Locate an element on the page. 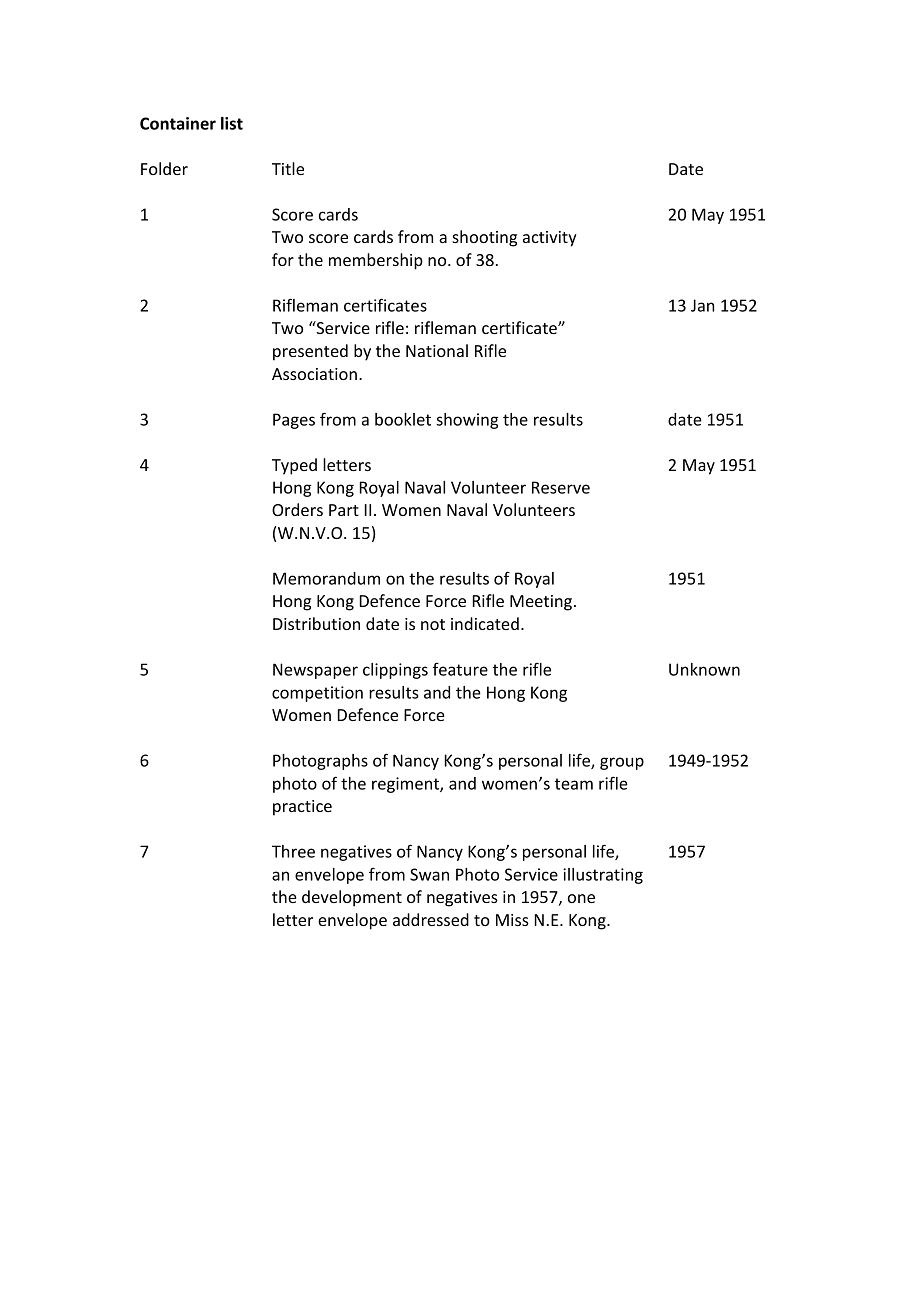 Image resolution: width=924 pixels, height=1308 pixels. shooting is located at coordinates (484, 238).
